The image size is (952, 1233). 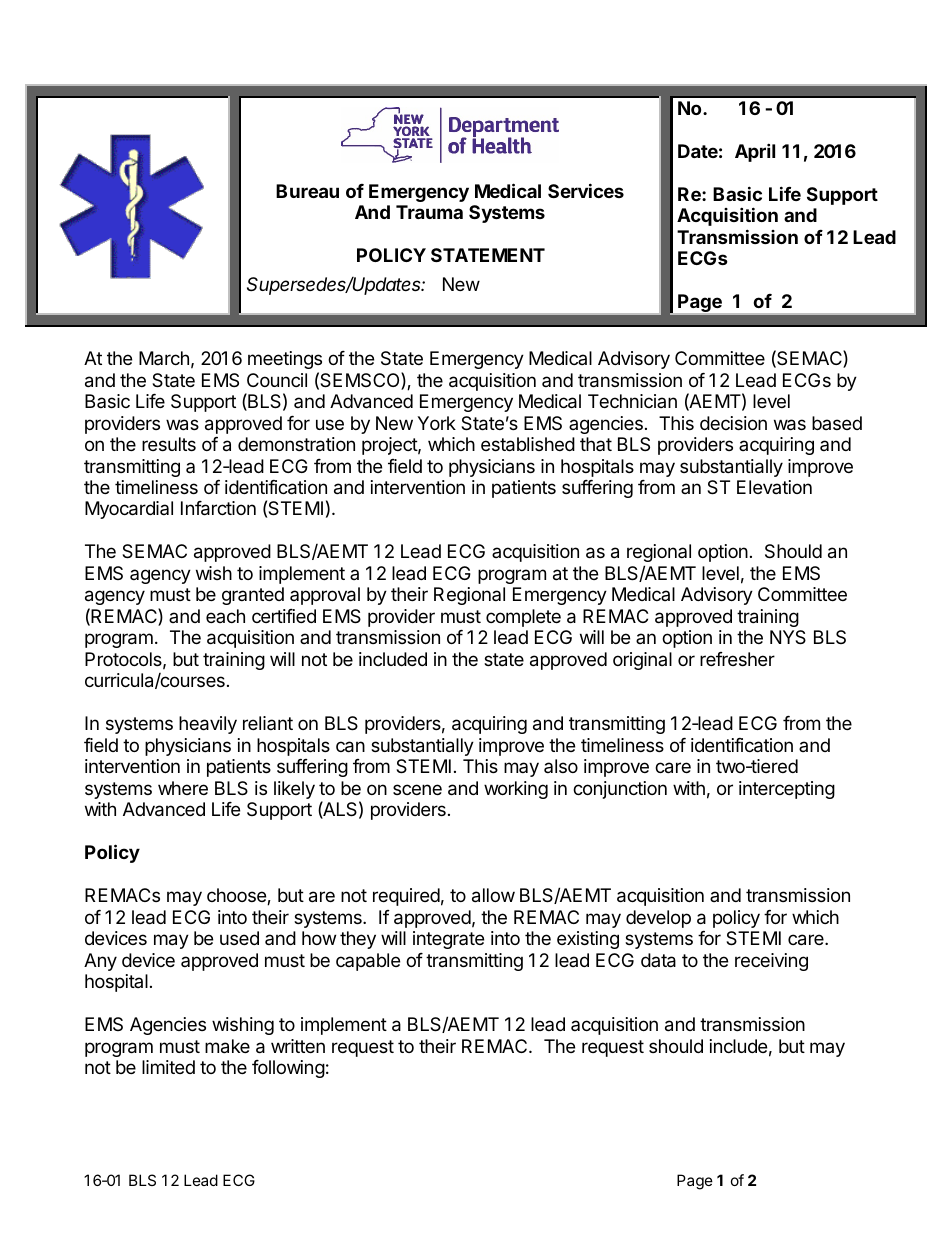 What do you see at coordinates (227, 1046) in the screenshot?
I see `make` at bounding box center [227, 1046].
